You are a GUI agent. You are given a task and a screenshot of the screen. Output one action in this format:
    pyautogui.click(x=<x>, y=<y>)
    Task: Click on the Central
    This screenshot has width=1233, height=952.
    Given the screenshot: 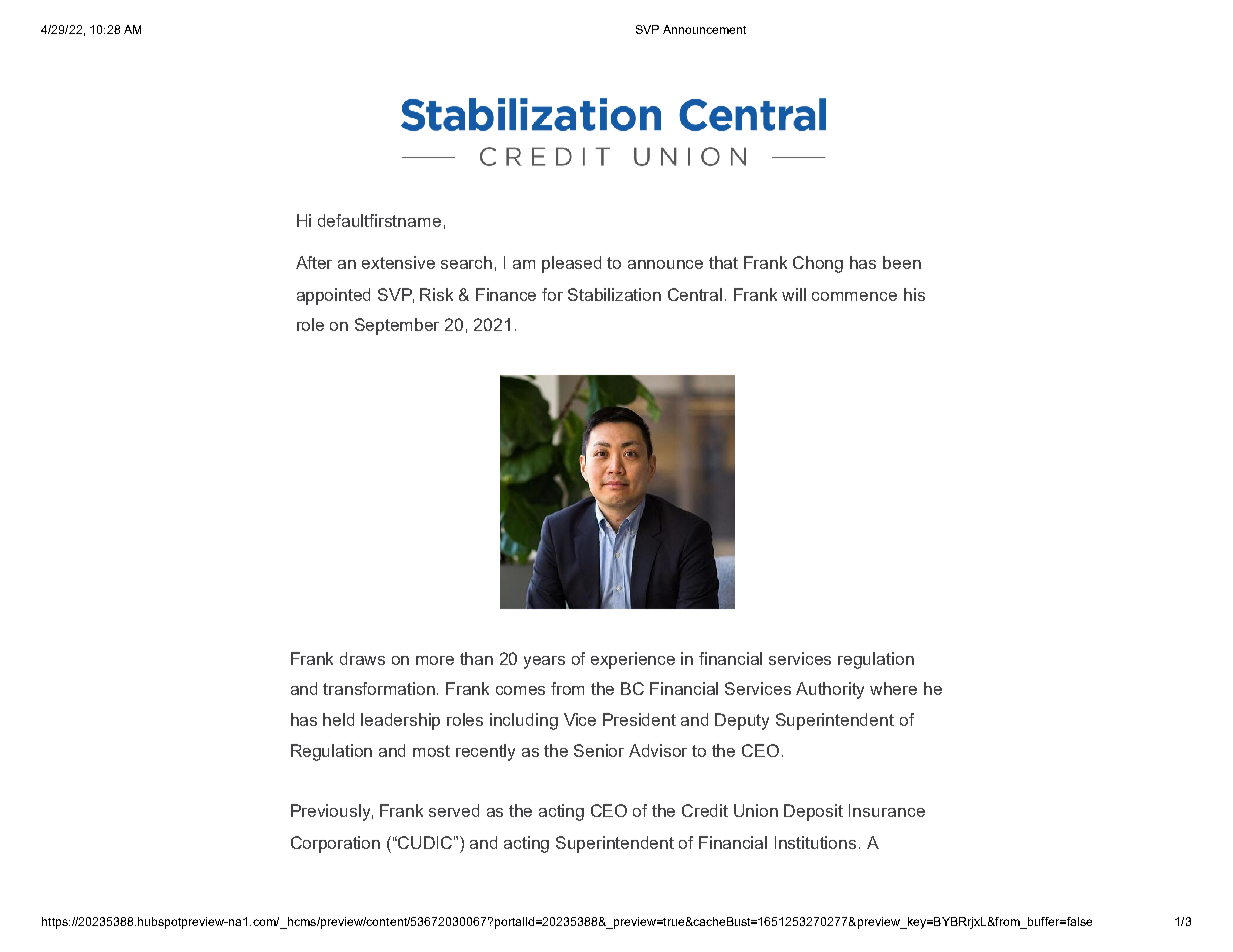 What is the action you would take?
    pyautogui.click(x=695, y=294)
